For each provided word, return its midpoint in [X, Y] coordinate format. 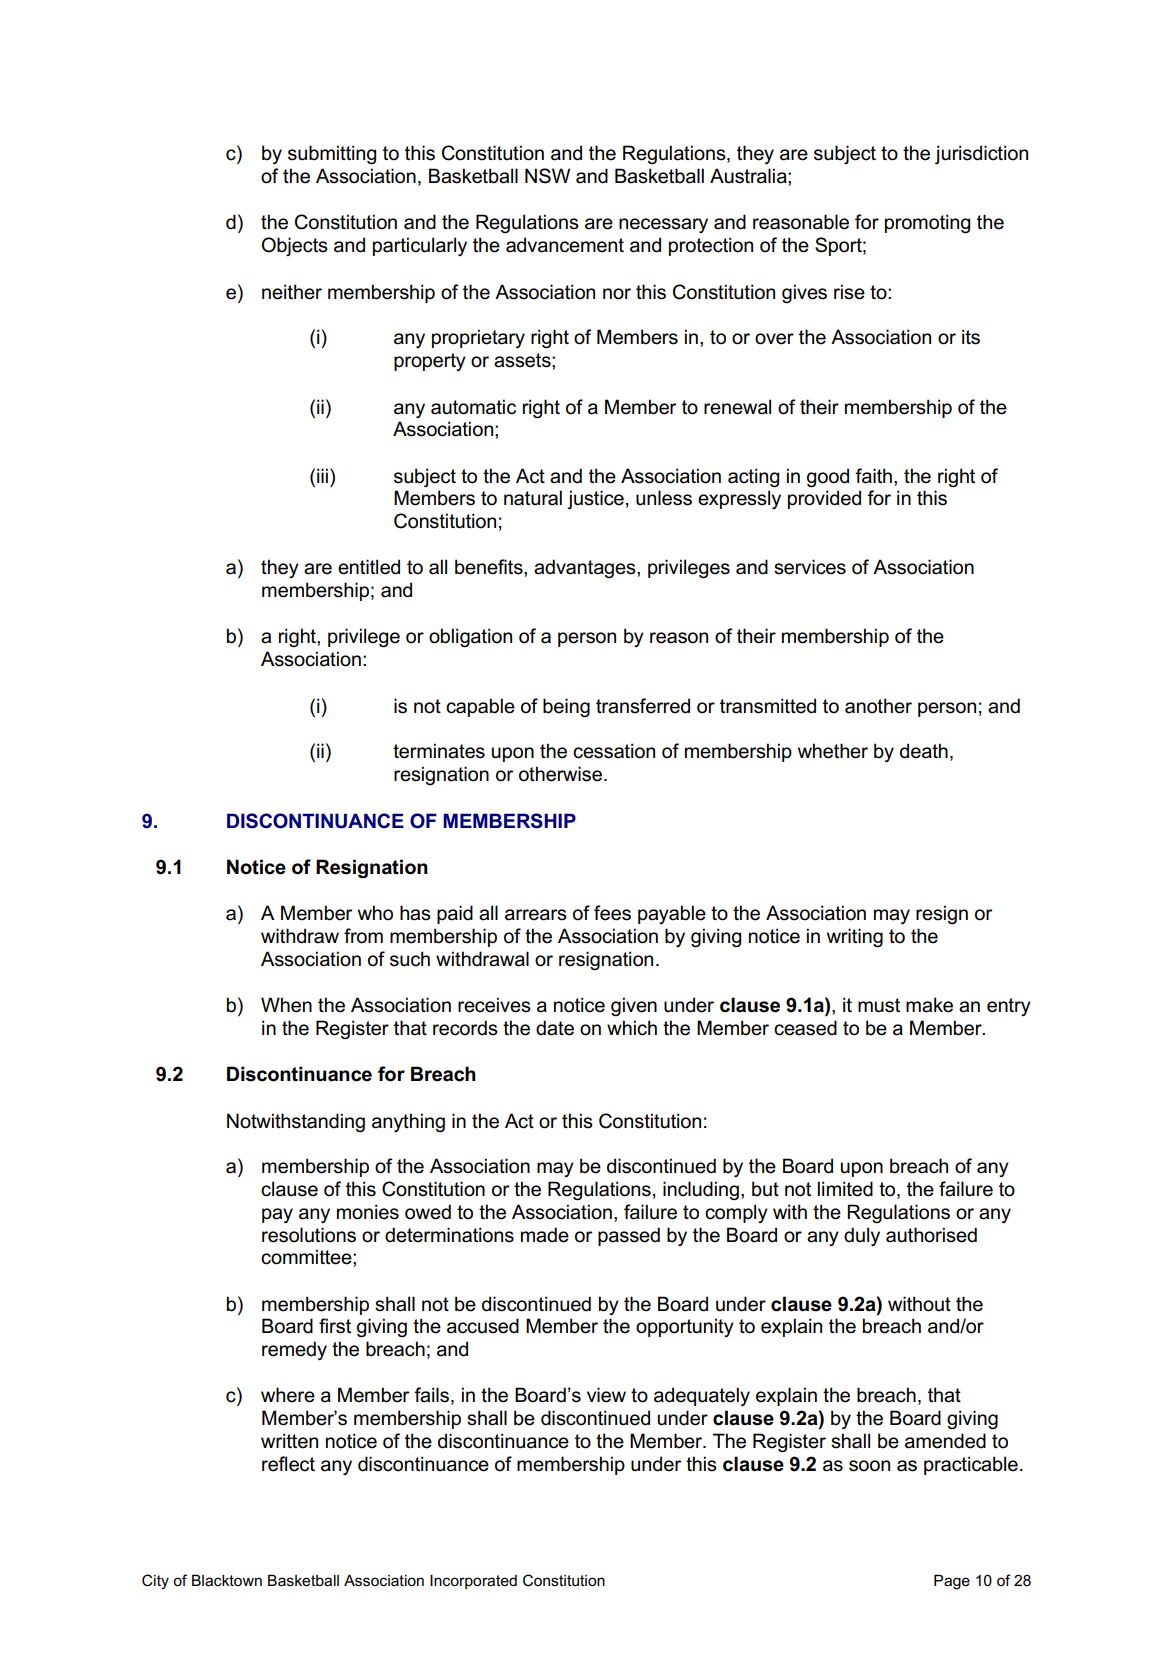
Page [952, 1582]
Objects [295, 246]
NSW [547, 176]
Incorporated [473, 1582]
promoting [927, 224]
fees [612, 913]
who [375, 913]
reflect [288, 1464]
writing [855, 938]
